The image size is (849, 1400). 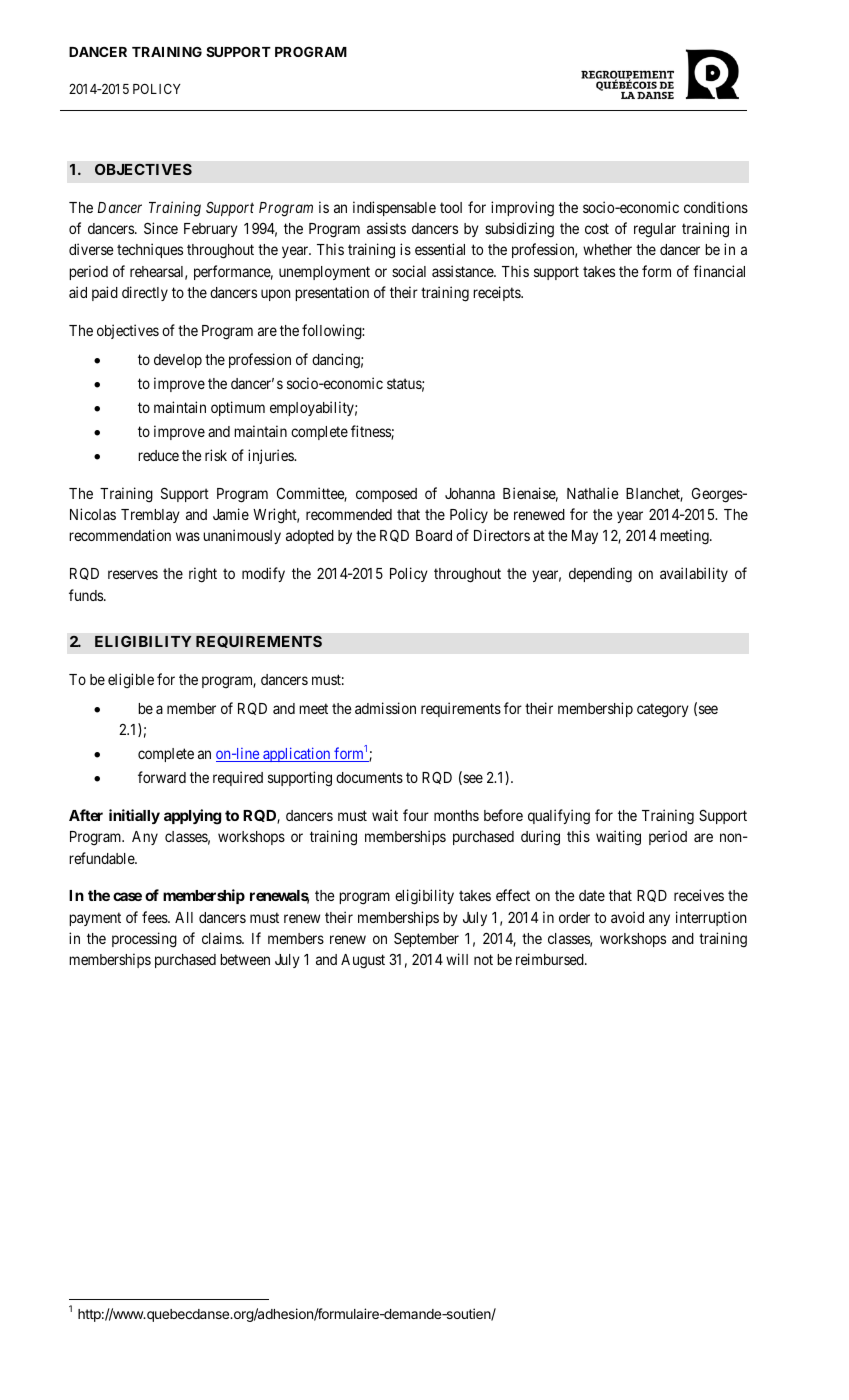 I want to click on regular, so click(x=655, y=230).
